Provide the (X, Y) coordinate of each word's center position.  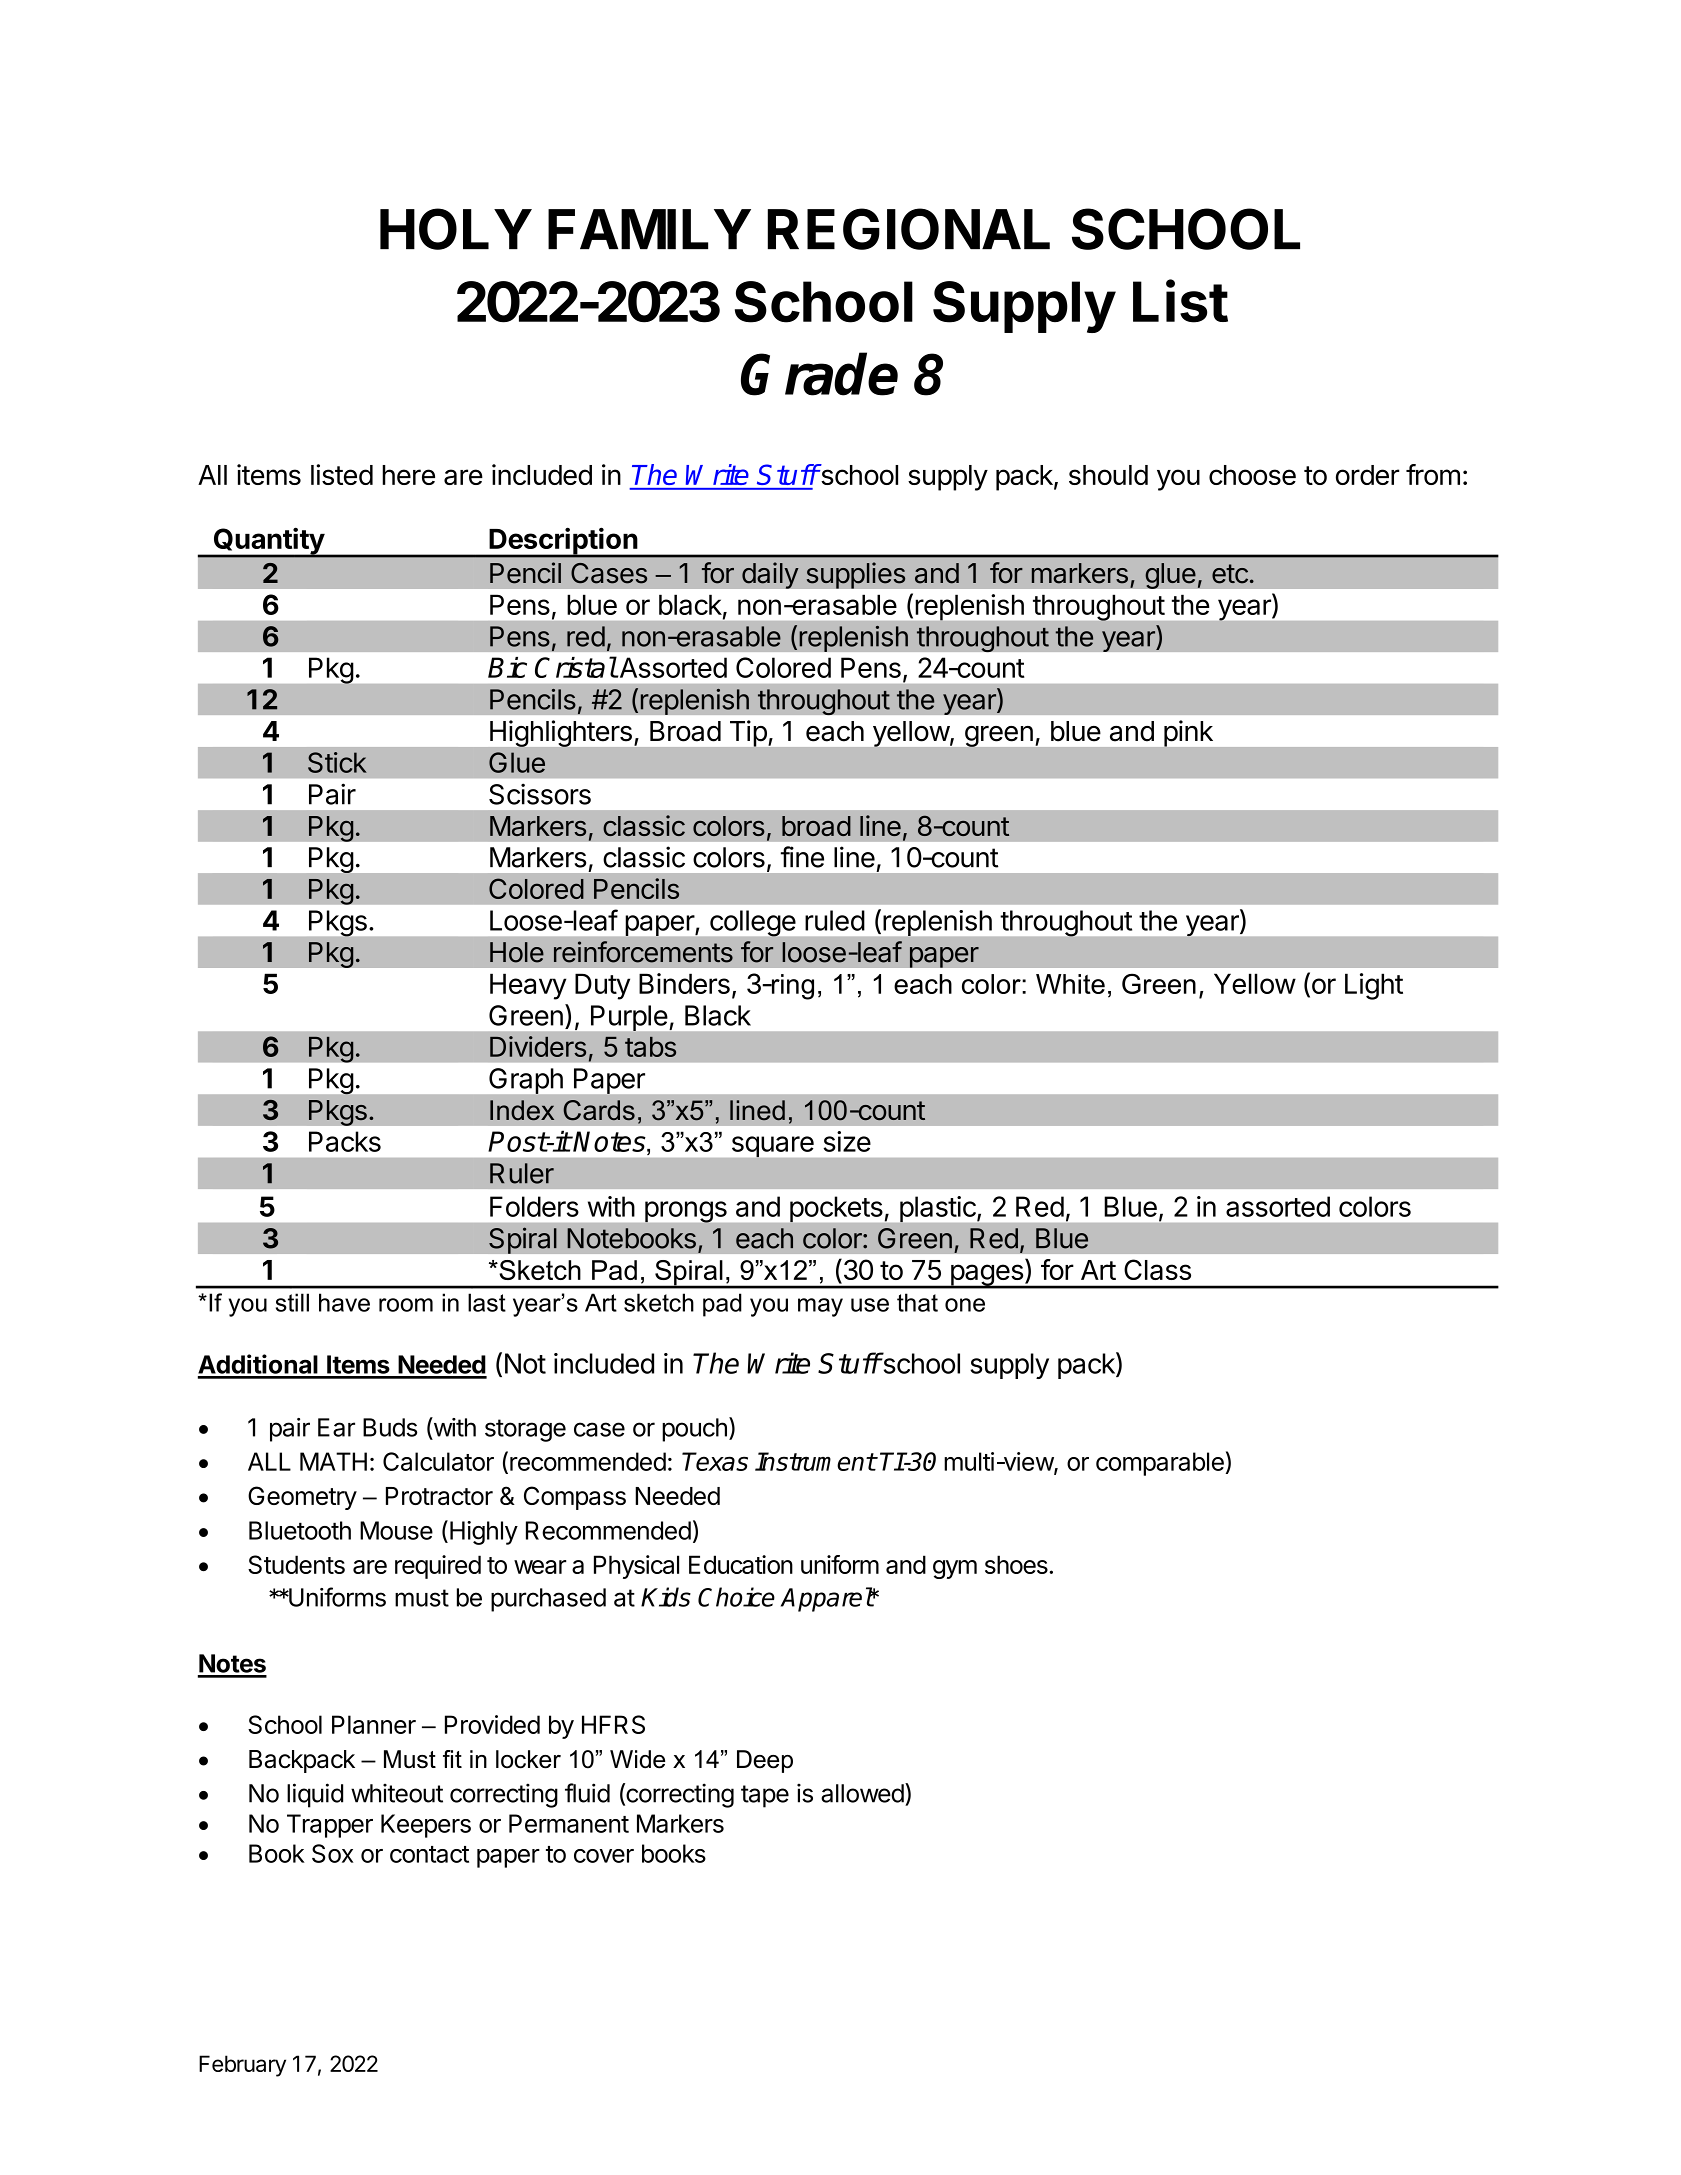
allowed (862, 1793)
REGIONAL (909, 229)
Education (741, 1564)
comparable (1160, 1464)
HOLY (455, 229)
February (242, 2066)
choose (1252, 475)
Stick (337, 762)
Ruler (522, 1173)
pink (1188, 733)
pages (986, 1276)
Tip (748, 733)
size (847, 1141)
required (438, 1567)
